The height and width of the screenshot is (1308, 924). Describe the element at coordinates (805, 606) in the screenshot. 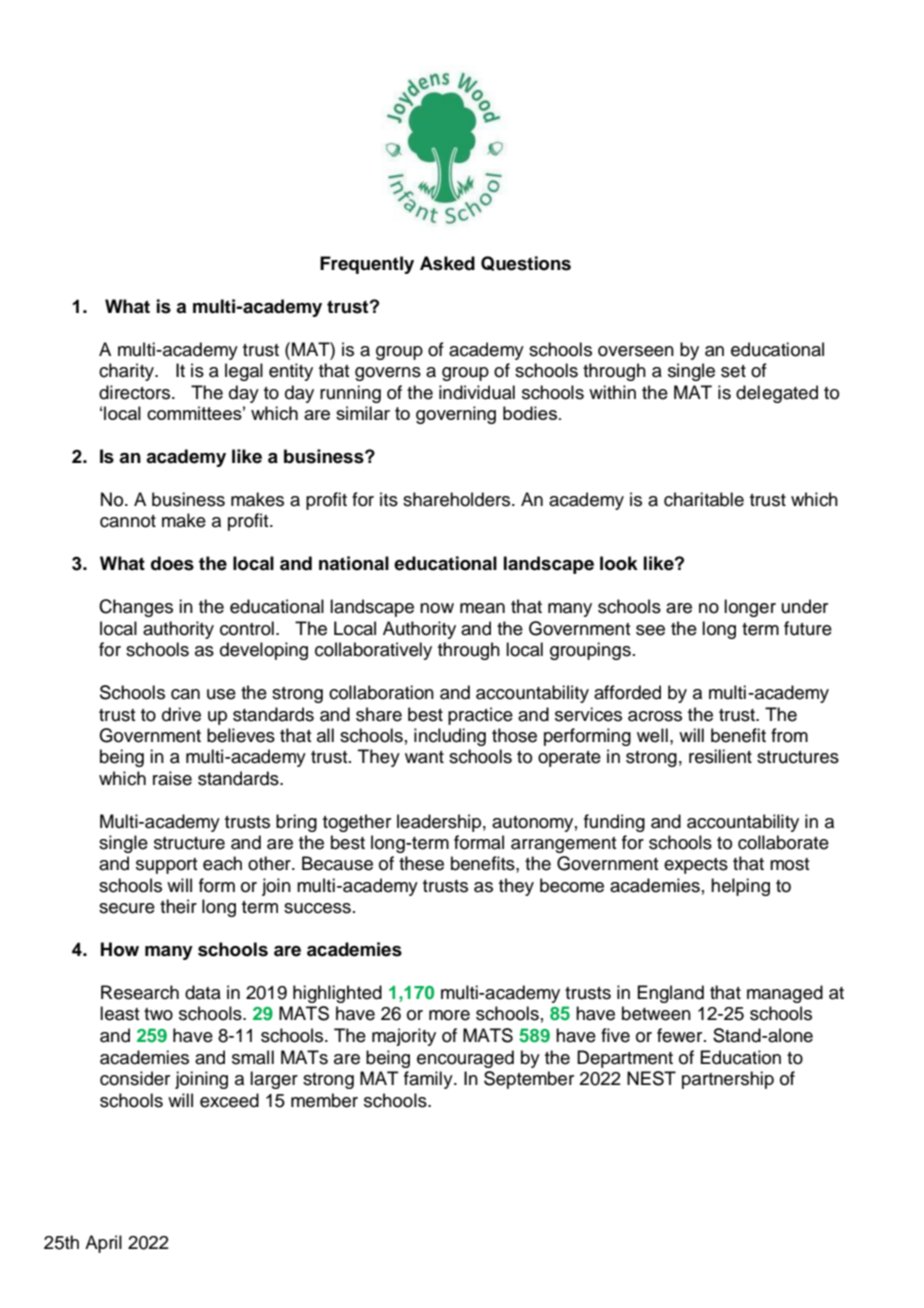

I see `under` at that location.
